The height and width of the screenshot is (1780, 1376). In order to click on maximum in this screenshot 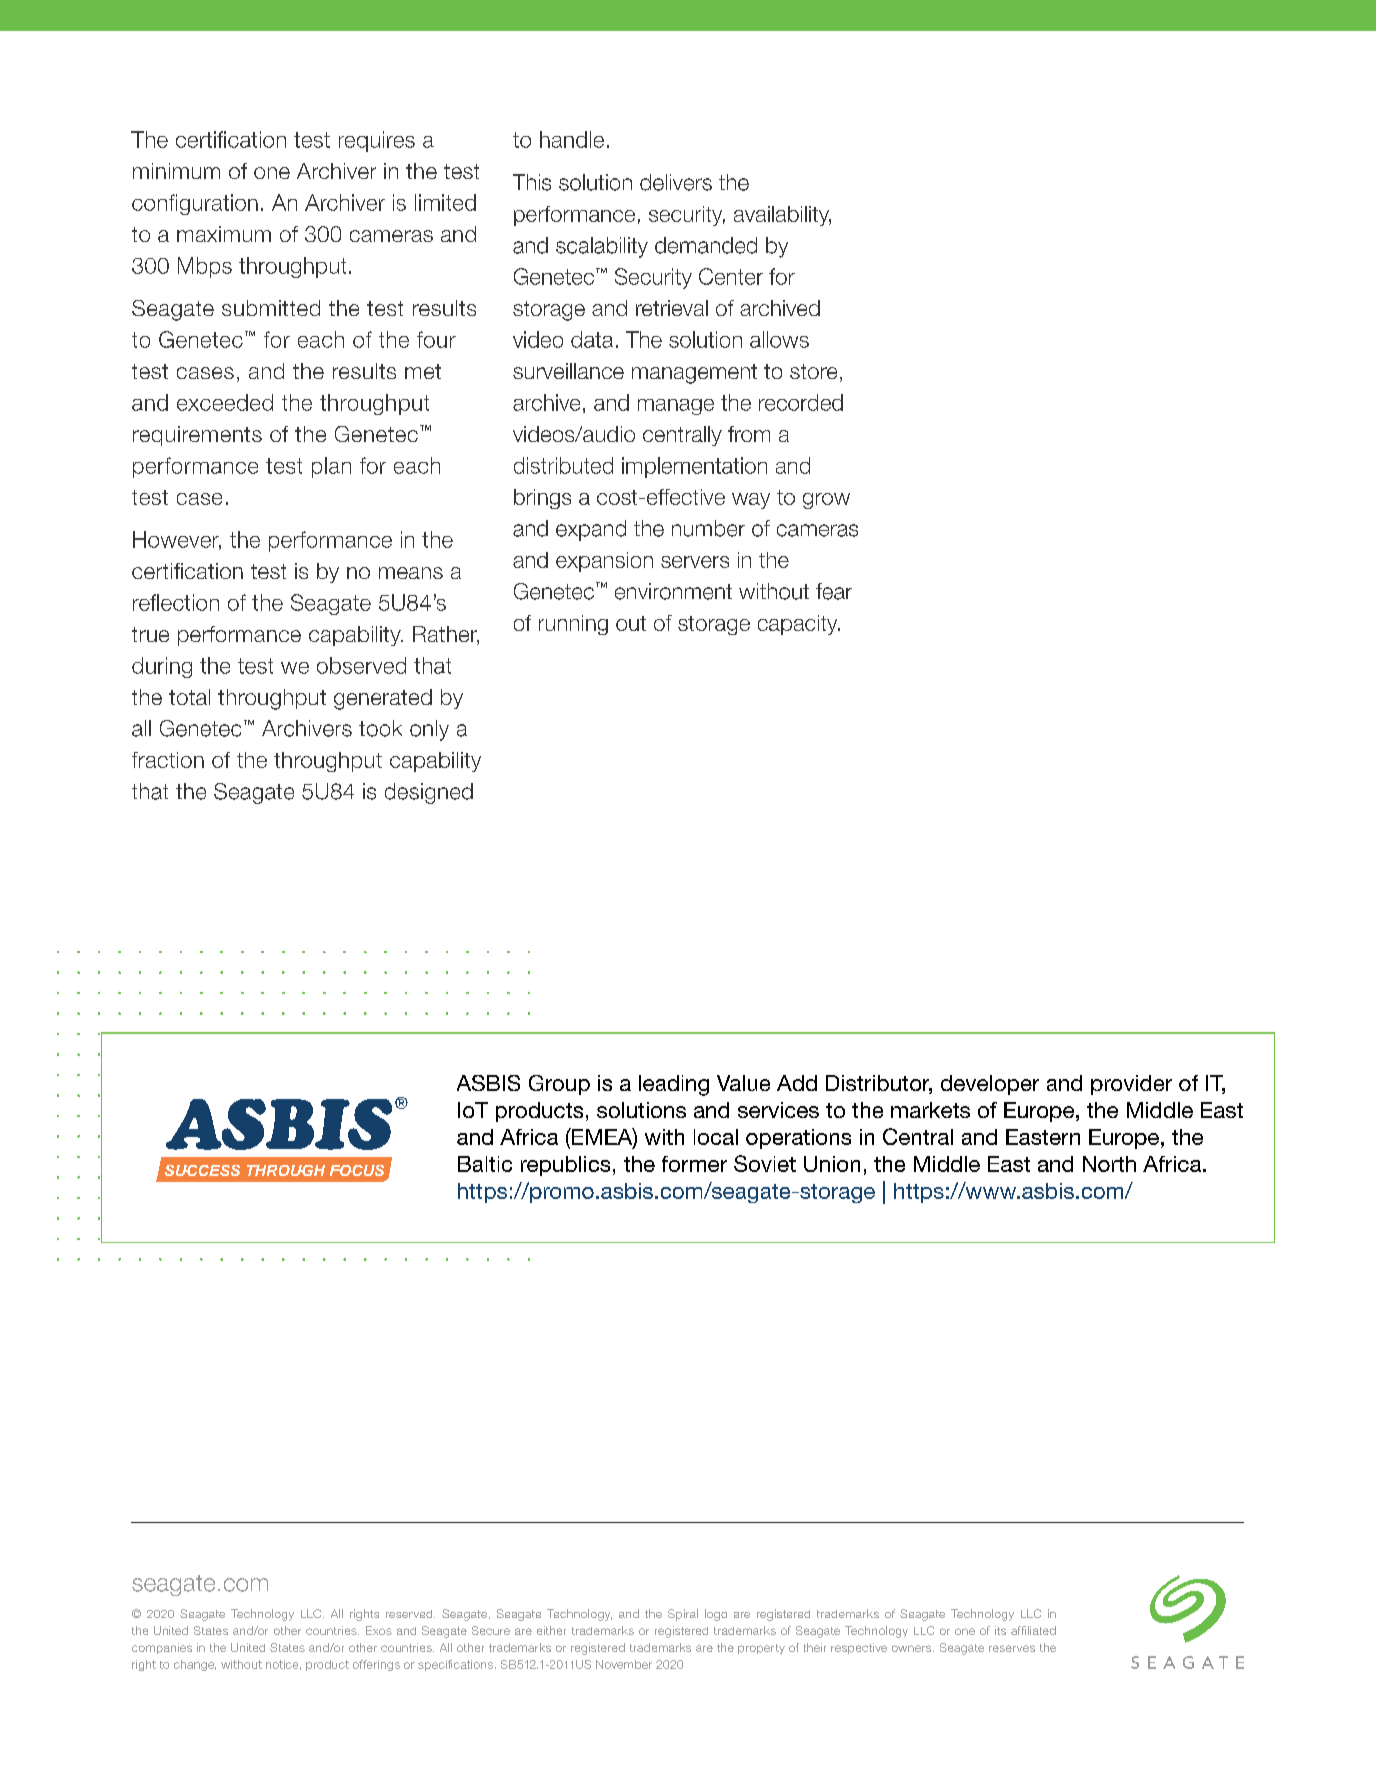, I will do `click(224, 234)`.
